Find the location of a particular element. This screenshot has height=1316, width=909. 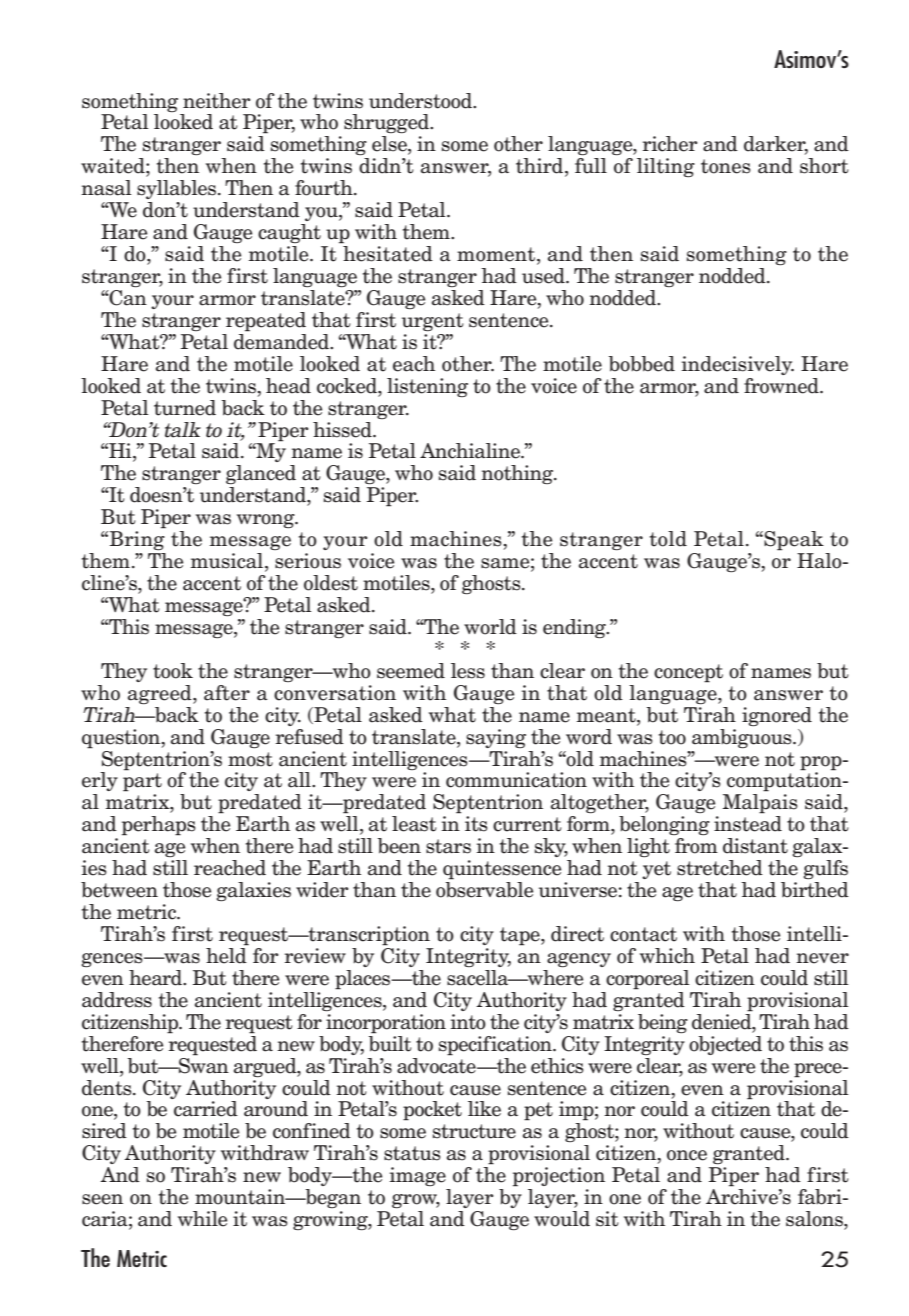

Speak is located at coordinates (793, 541).
